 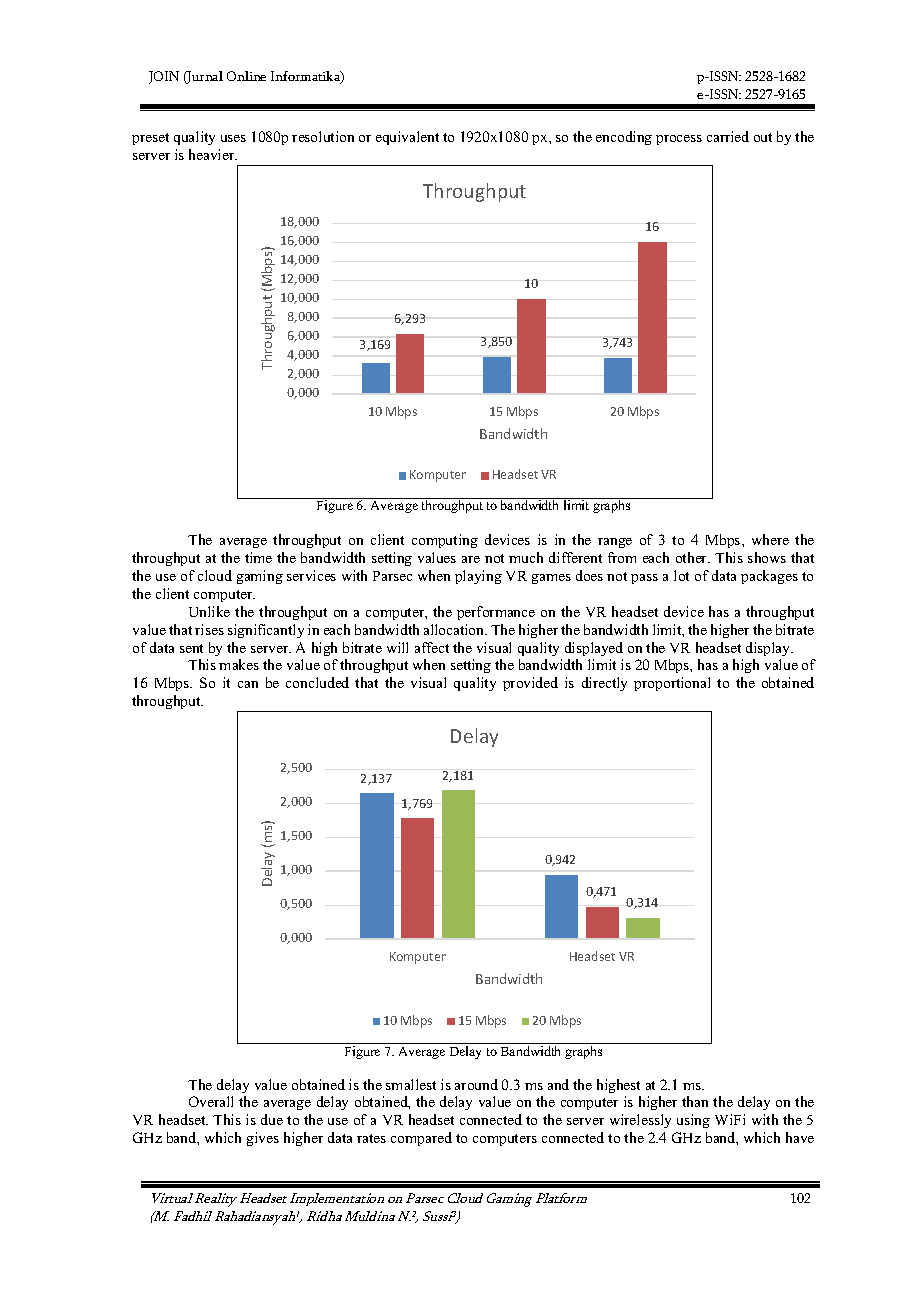 I want to click on provided, so click(x=530, y=684).
